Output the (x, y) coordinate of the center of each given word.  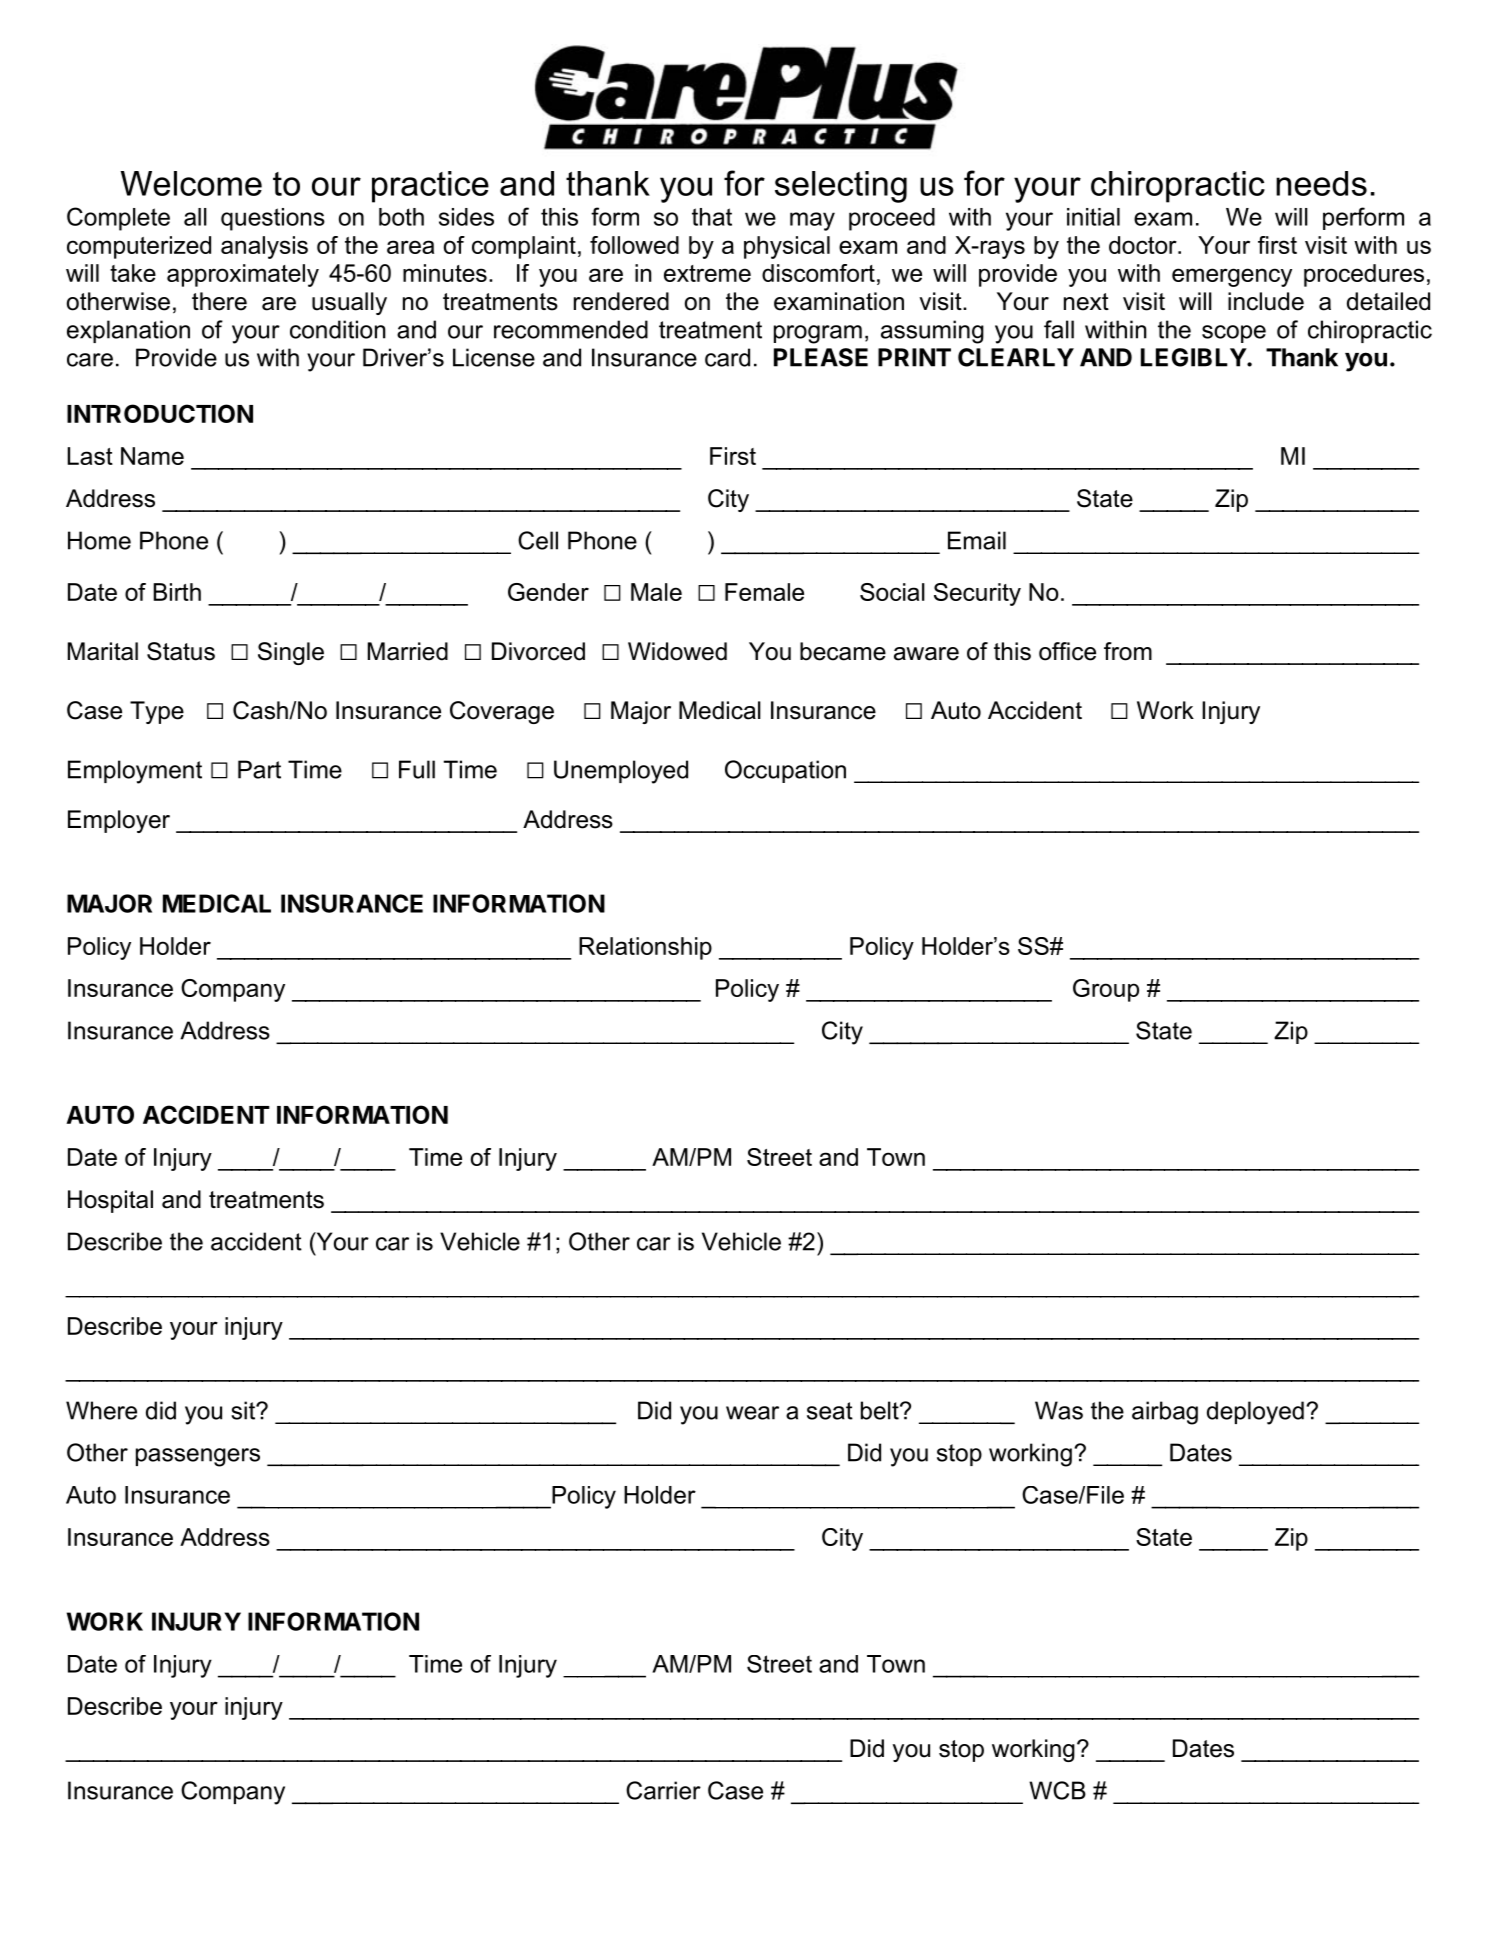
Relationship (645, 948)
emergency (1232, 277)
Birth (177, 592)
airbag (1165, 1413)
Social (892, 592)
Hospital (110, 1201)
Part (259, 769)
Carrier (663, 1790)
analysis (264, 247)
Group (1106, 990)
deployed (1255, 1413)
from (1128, 651)
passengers (198, 1457)
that (712, 217)
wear (752, 1413)
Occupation (785, 771)
